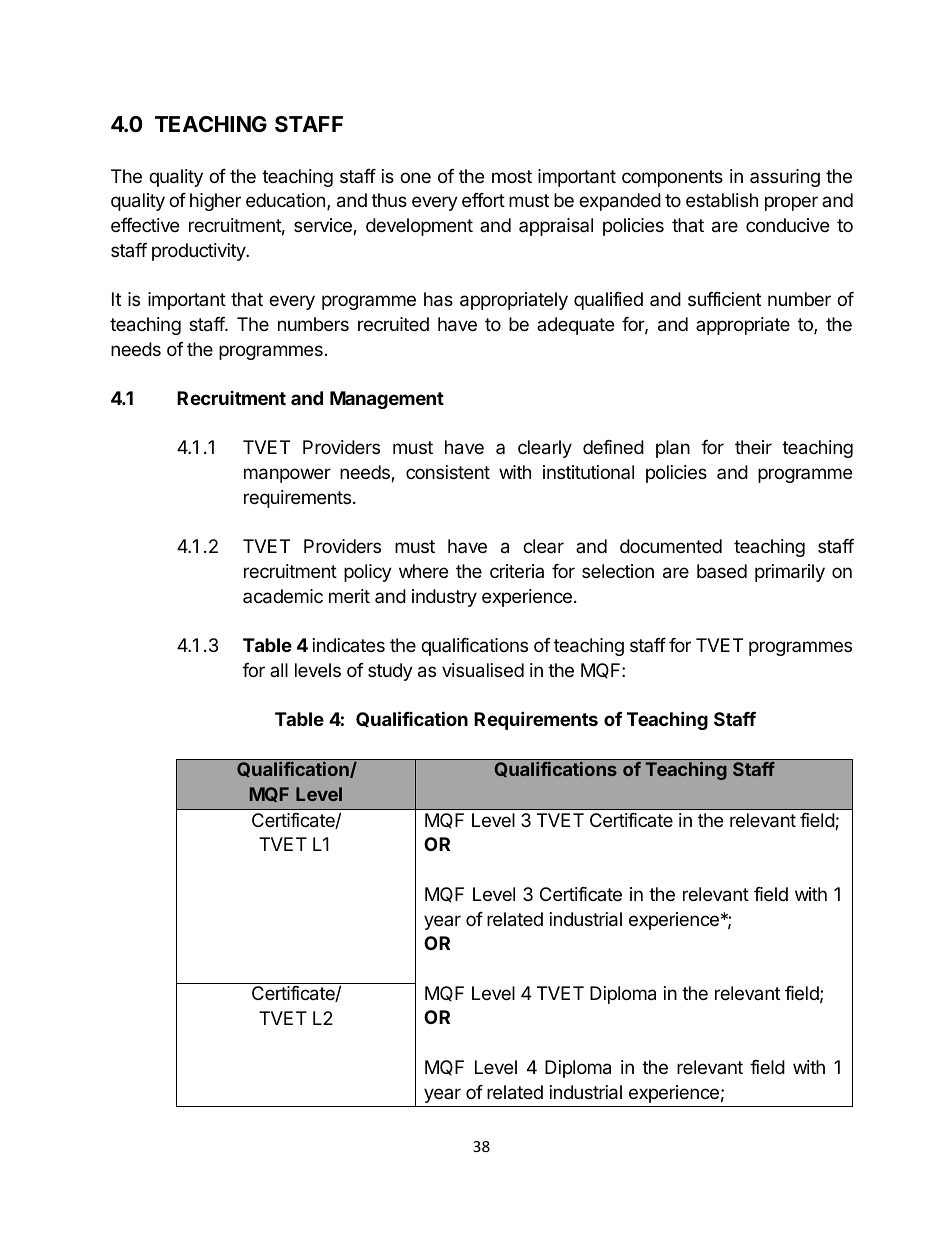 The image size is (952, 1233). What do you see at coordinates (279, 670) in the document?
I see `all` at bounding box center [279, 670].
